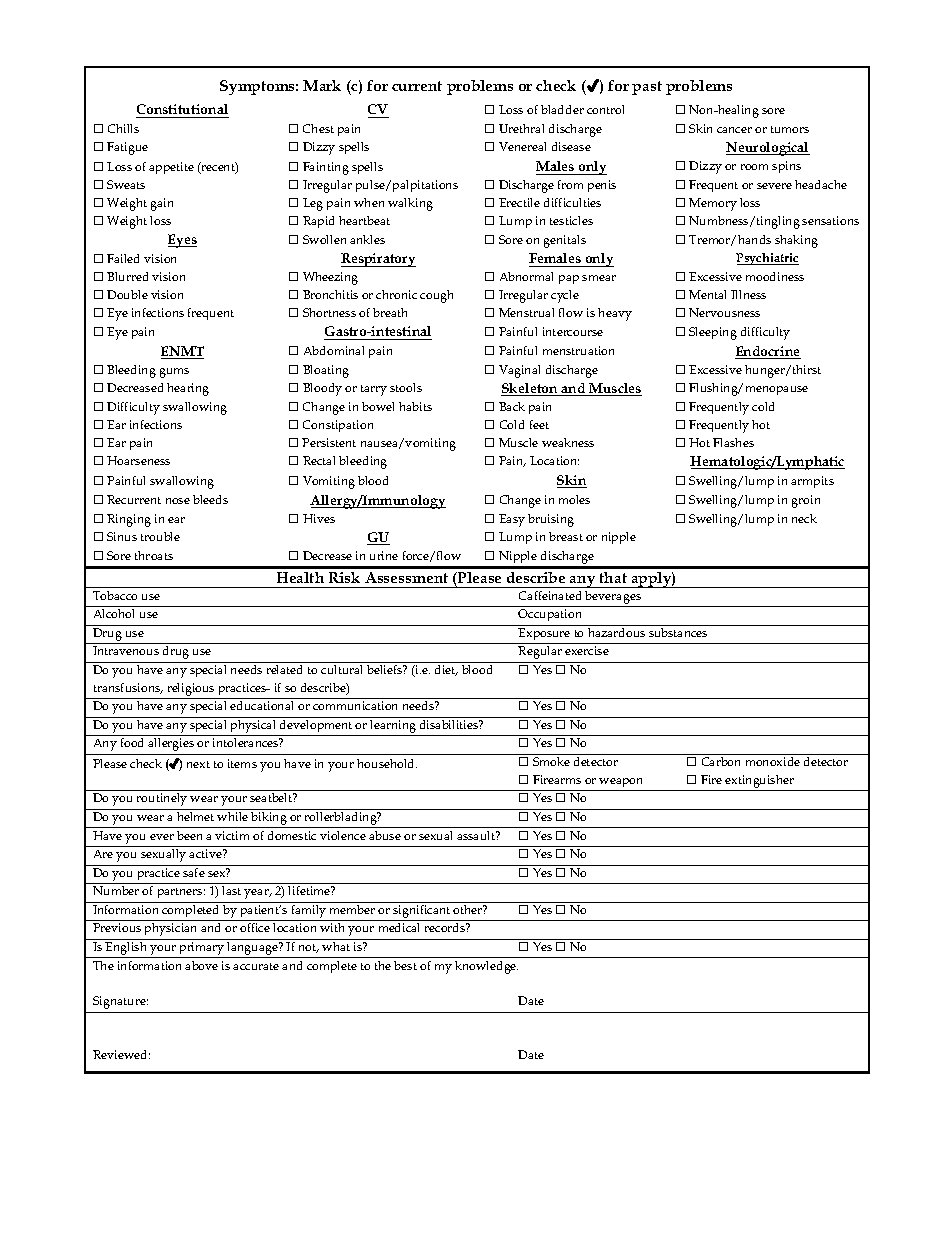 This page has width=952, height=1233. Describe the element at coordinates (182, 111) in the page. I see `Constitutional` at that location.
